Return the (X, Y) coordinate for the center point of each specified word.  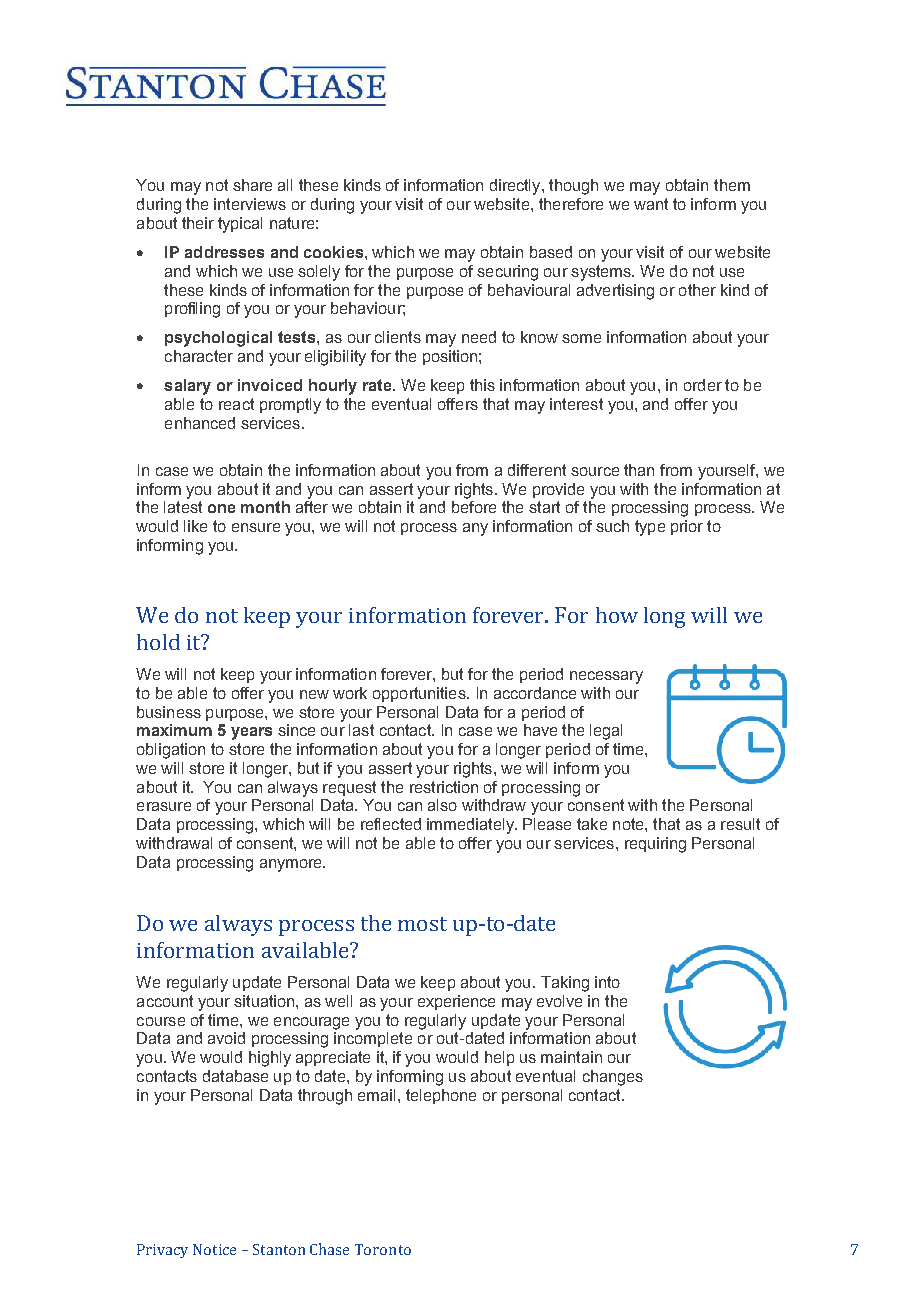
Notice (214, 1249)
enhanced (200, 423)
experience (456, 1002)
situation (265, 1001)
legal (606, 732)
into (607, 982)
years (251, 733)
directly (516, 187)
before (474, 507)
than (639, 470)
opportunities (420, 694)
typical (240, 225)
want (651, 204)
